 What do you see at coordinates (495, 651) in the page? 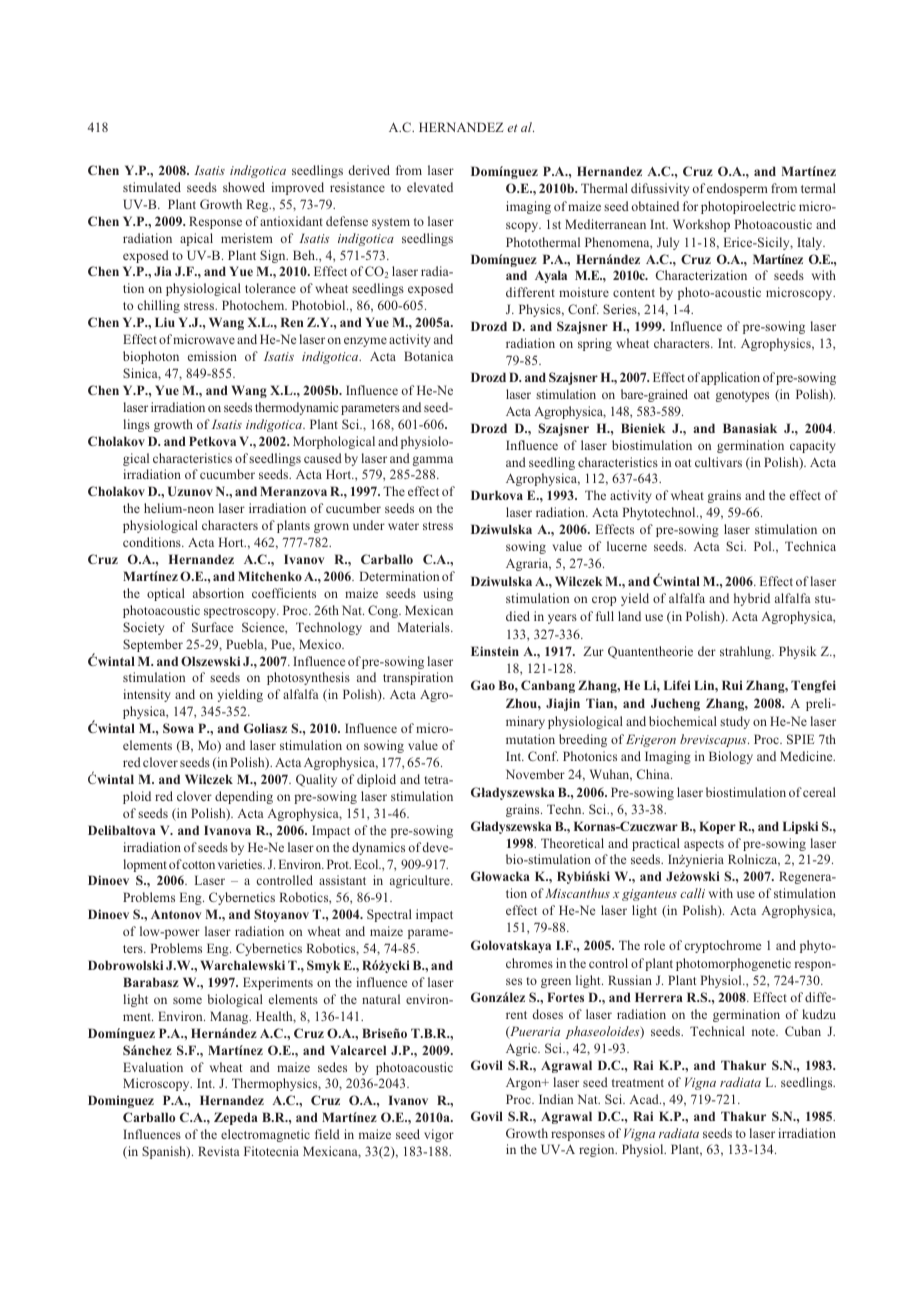
I see `Einstein` at bounding box center [495, 651].
